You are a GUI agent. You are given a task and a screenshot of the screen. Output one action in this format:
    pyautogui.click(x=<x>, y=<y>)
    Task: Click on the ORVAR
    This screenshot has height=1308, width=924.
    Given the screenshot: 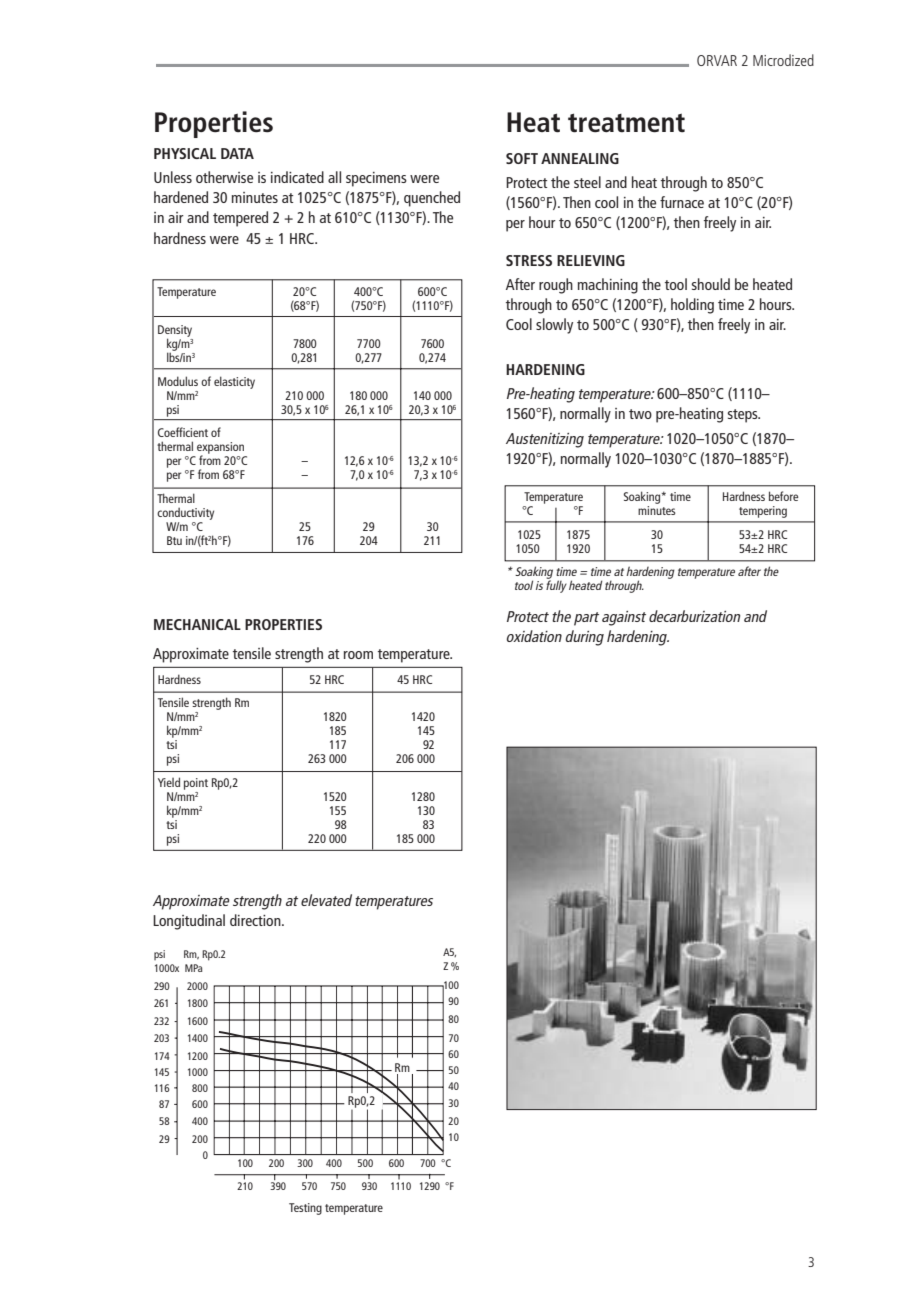 What is the action you would take?
    pyautogui.click(x=717, y=60)
